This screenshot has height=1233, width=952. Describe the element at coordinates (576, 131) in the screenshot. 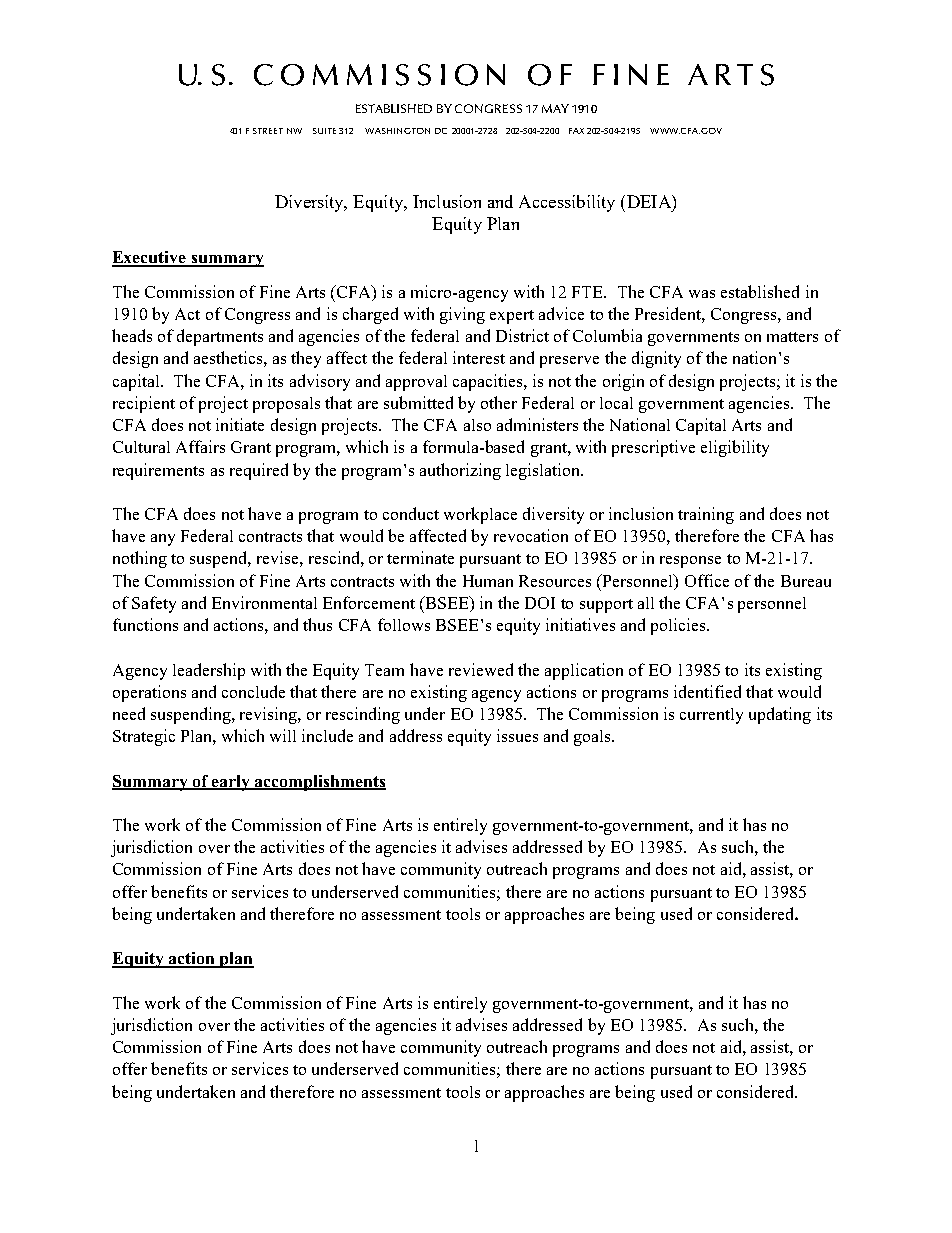

I see `FAX` at that location.
